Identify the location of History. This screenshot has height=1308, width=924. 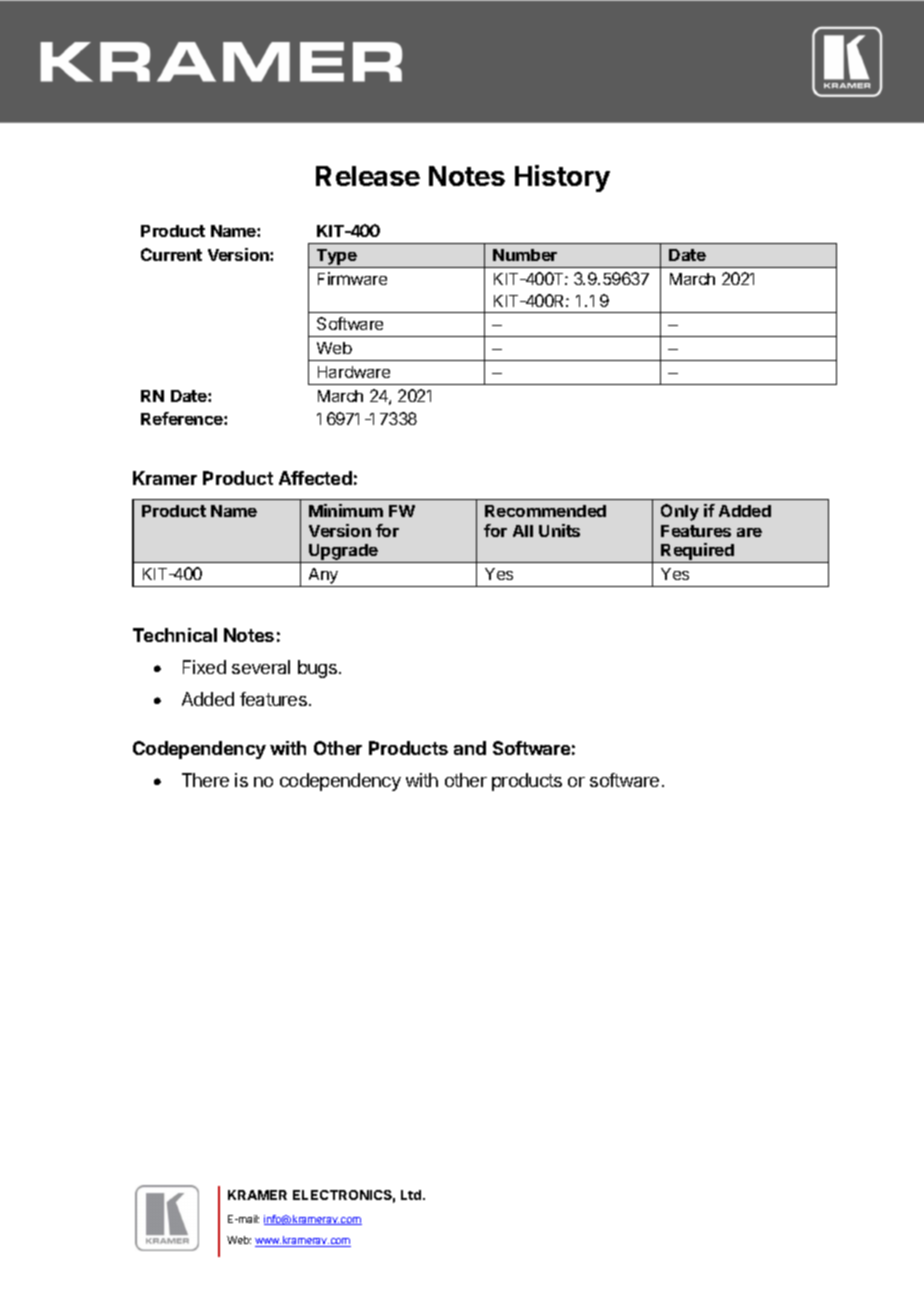
(562, 178).
